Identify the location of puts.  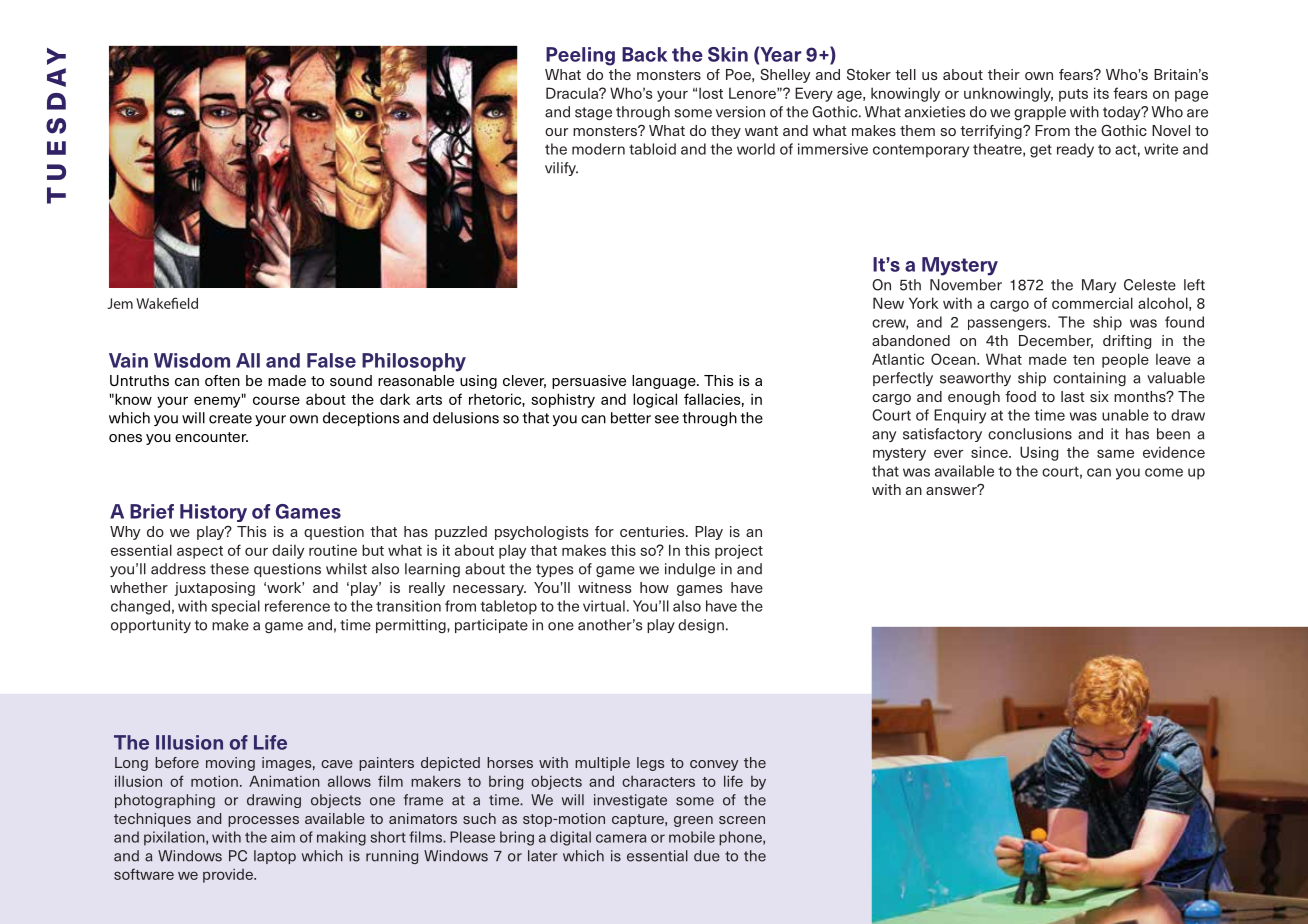
(1073, 95).
